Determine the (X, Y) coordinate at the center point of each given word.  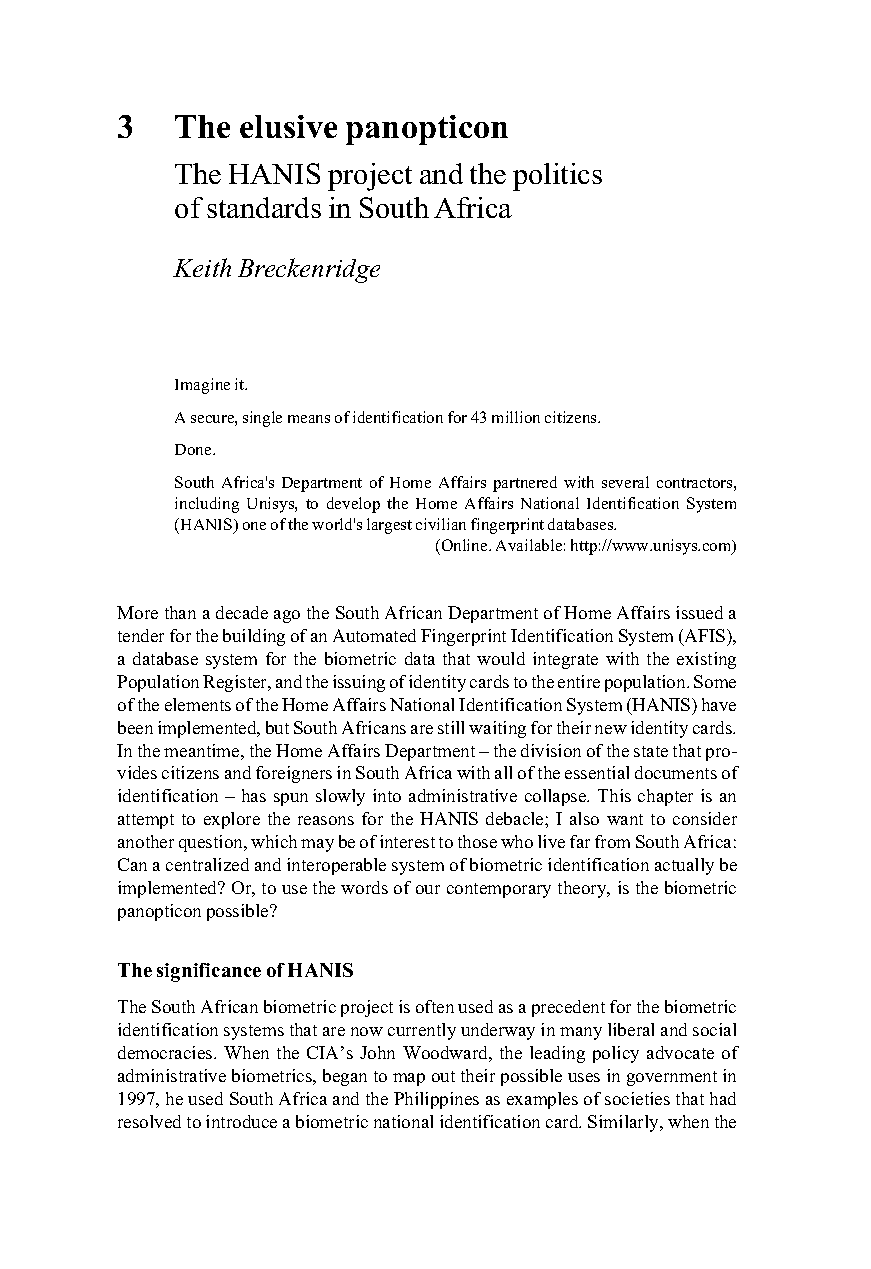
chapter (665, 797)
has (254, 795)
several (625, 482)
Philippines (436, 1100)
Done (194, 449)
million (516, 417)
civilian (441, 524)
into (387, 795)
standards (264, 207)
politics (557, 177)
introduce (241, 1121)
